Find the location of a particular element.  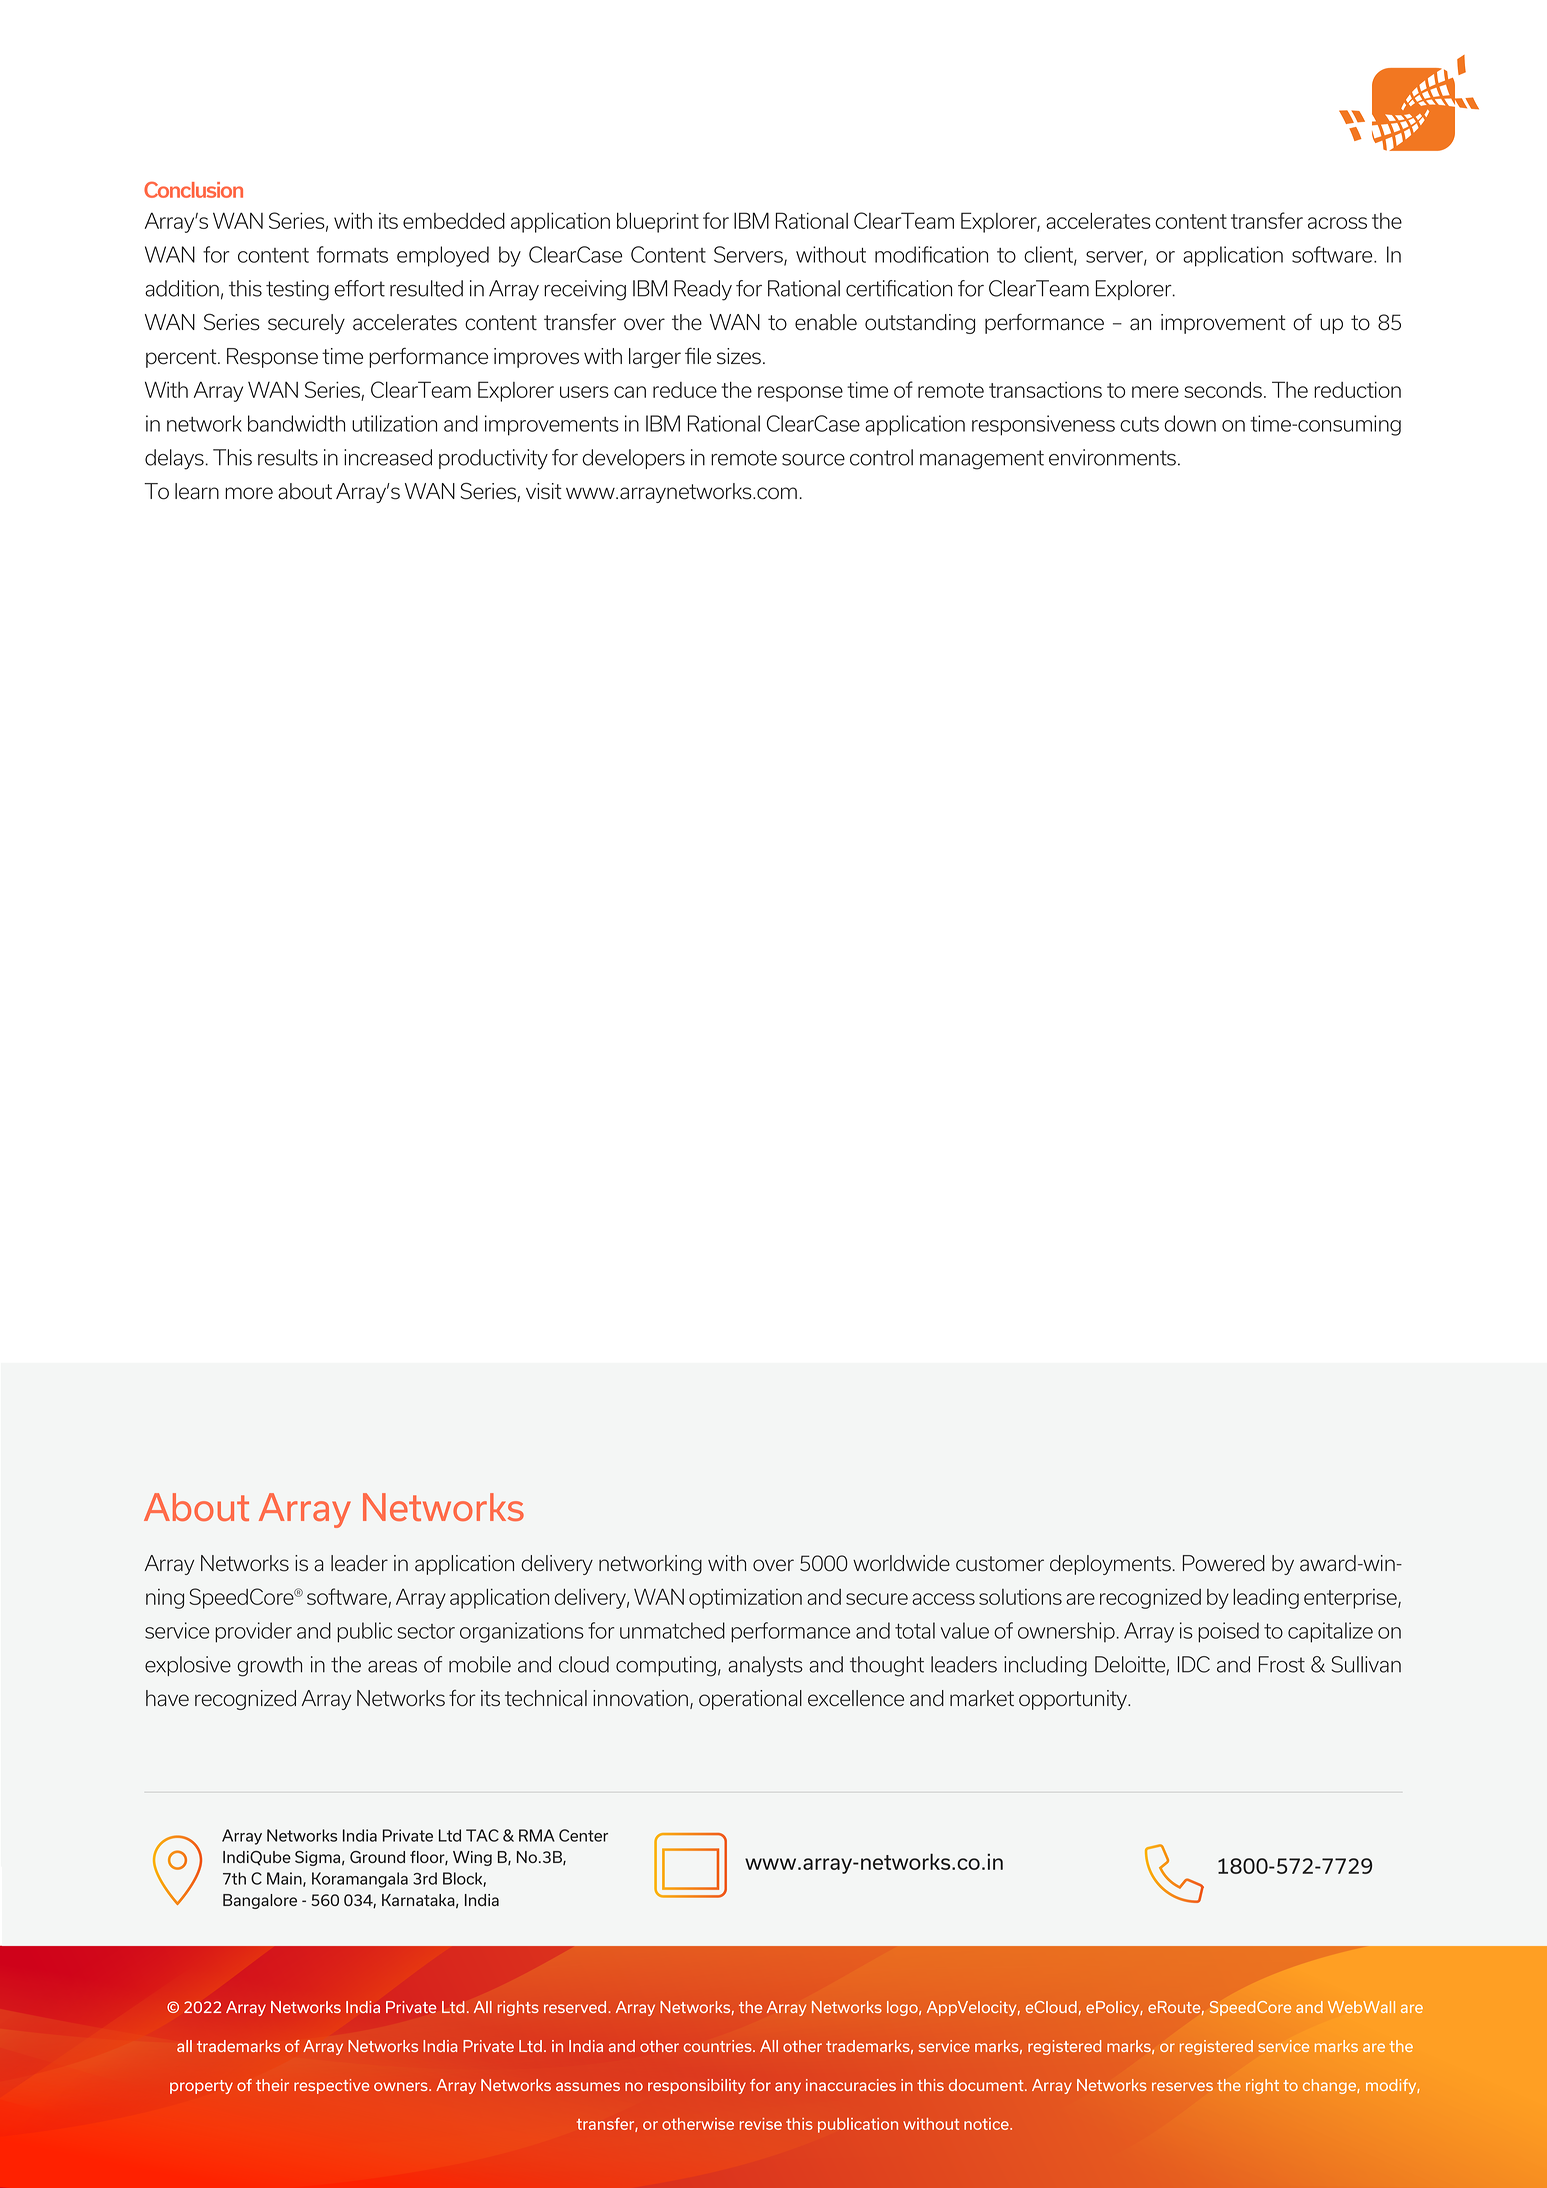

optimization is located at coordinates (745, 1599).
